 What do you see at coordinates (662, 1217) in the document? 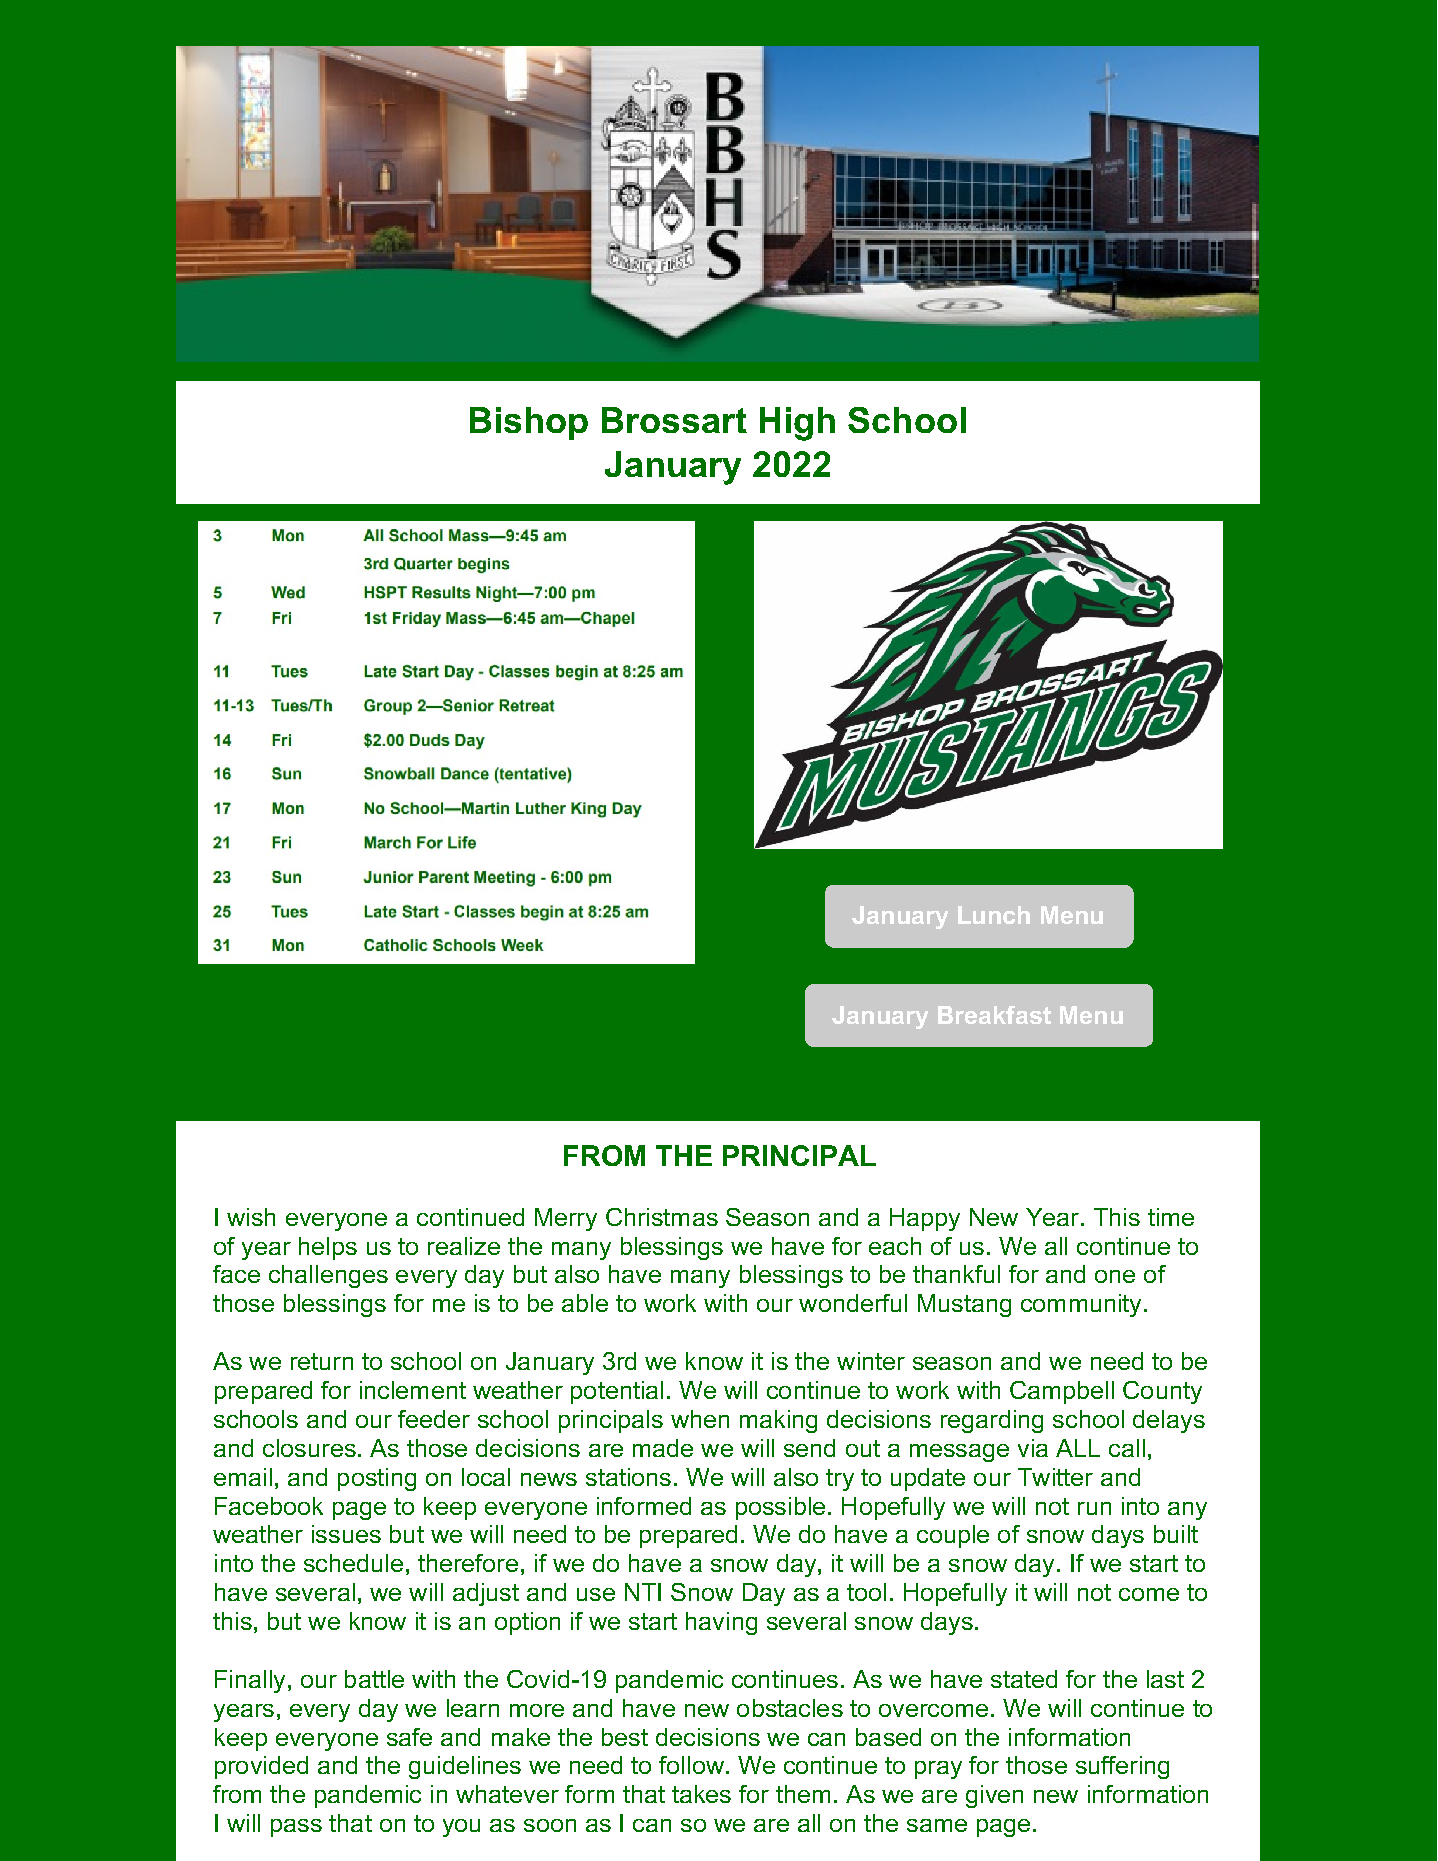
I see `Christmas` at bounding box center [662, 1217].
